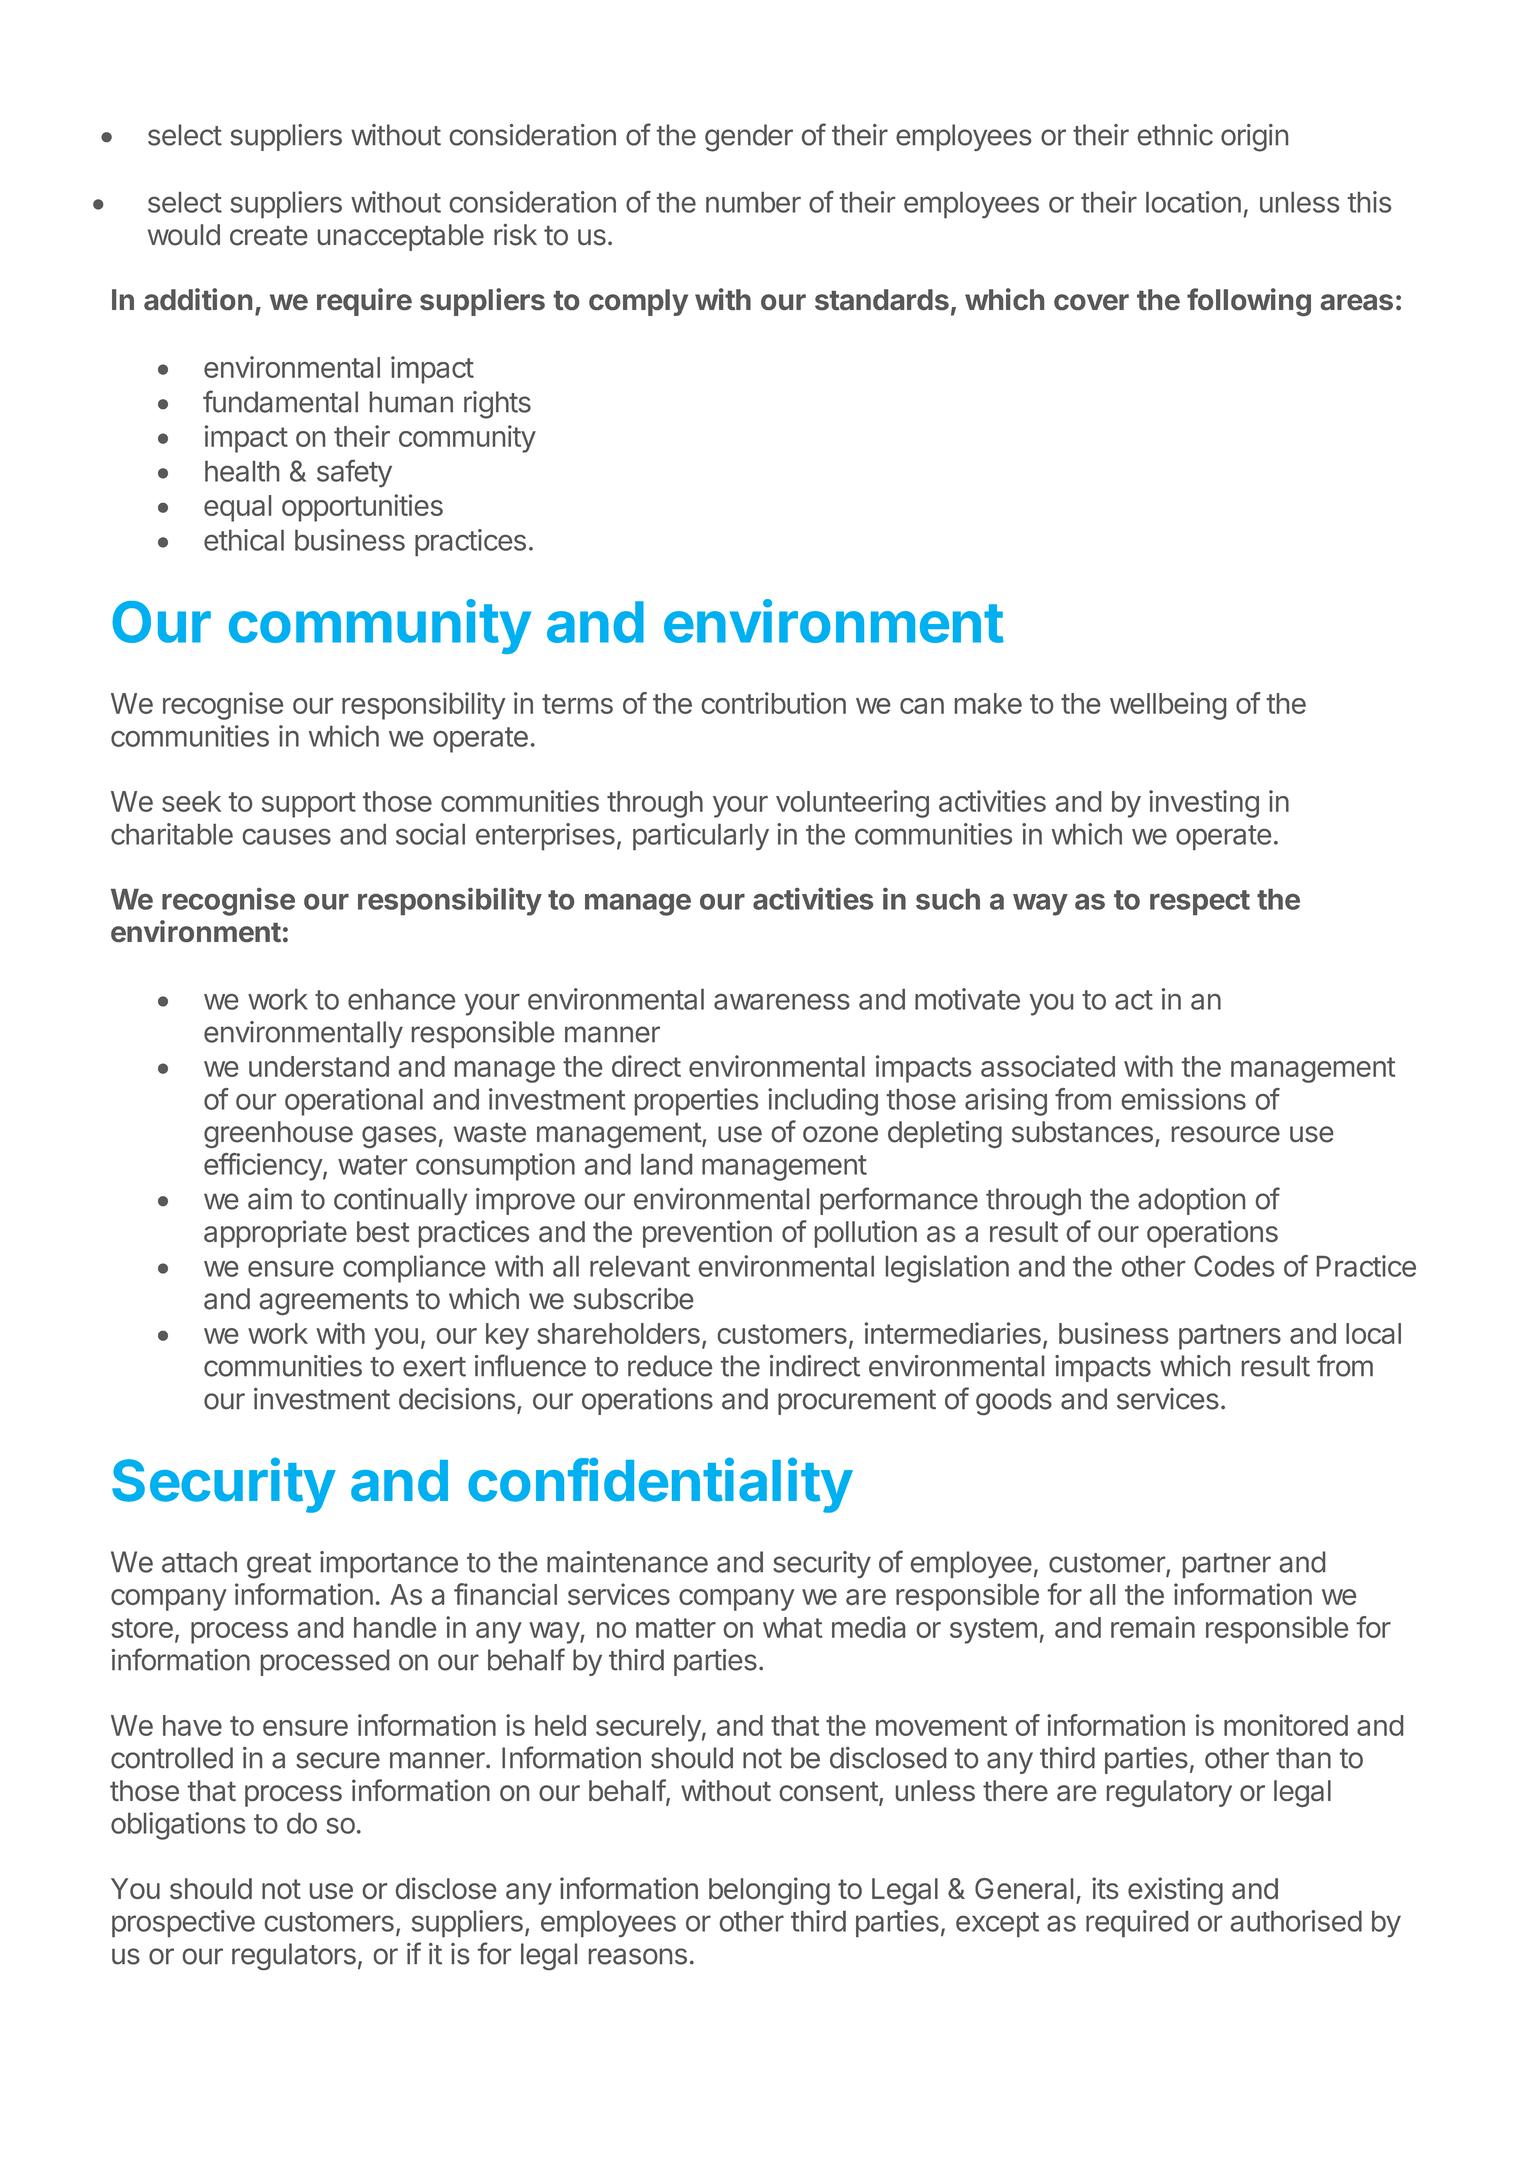 This page has width=1537, height=2173. I want to click on contribution, so click(774, 703).
